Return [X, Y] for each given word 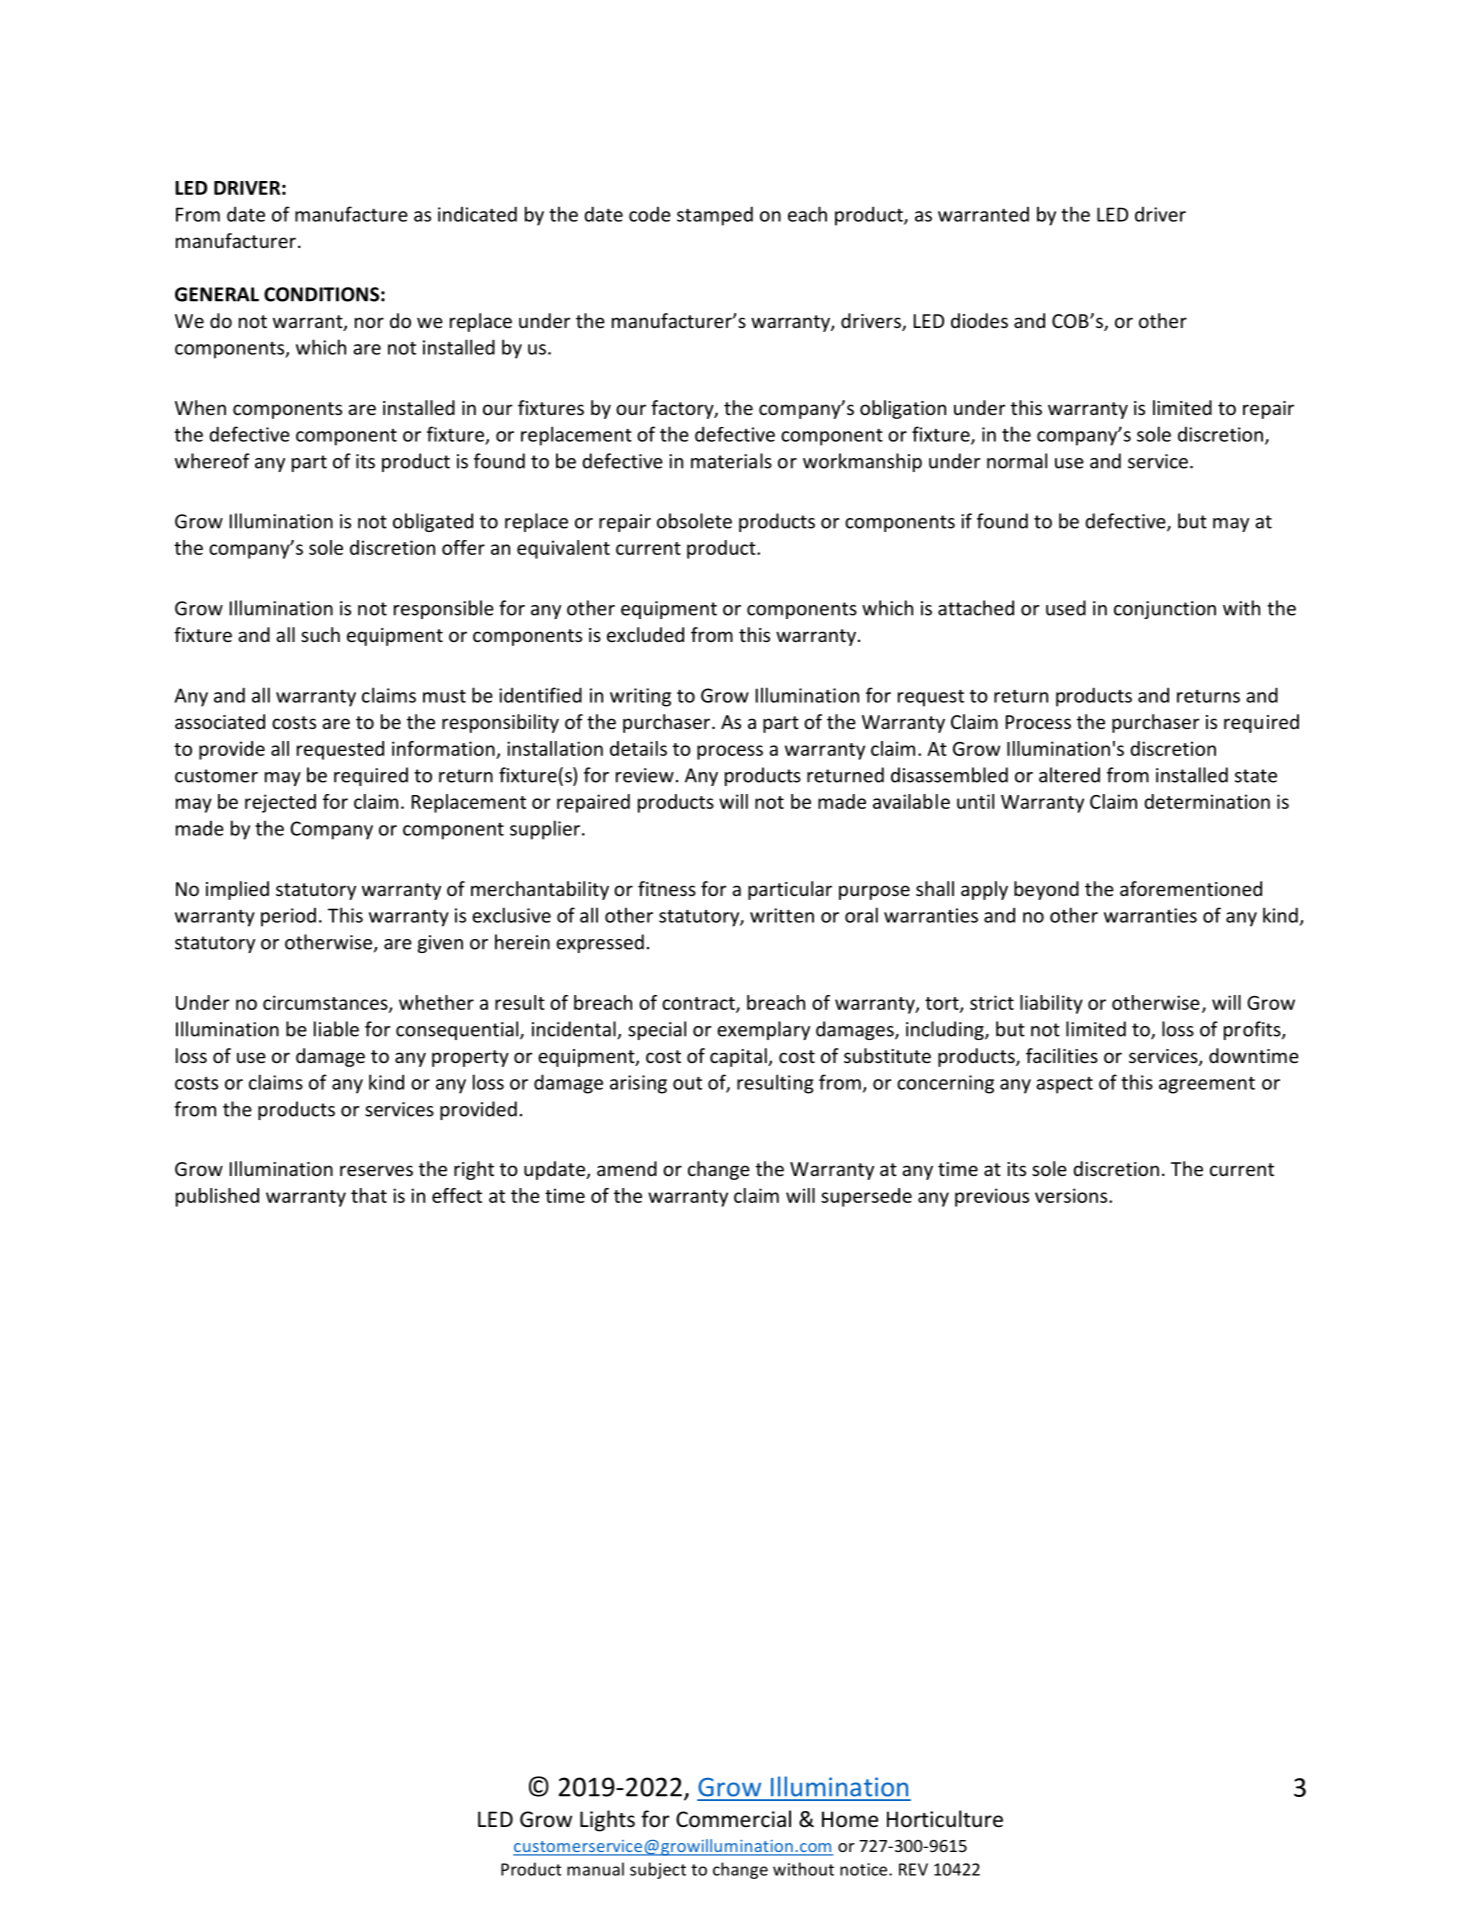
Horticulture [945, 1819]
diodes [979, 320]
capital [739, 1057]
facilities [1062, 1055]
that [369, 1195]
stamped [715, 216]
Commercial [733, 1819]
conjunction [1165, 610]
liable [336, 1029]
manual [595, 1869]
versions [1072, 1195]
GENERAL [217, 294]
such [320, 634]
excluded [645, 634]
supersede [866, 1197]
